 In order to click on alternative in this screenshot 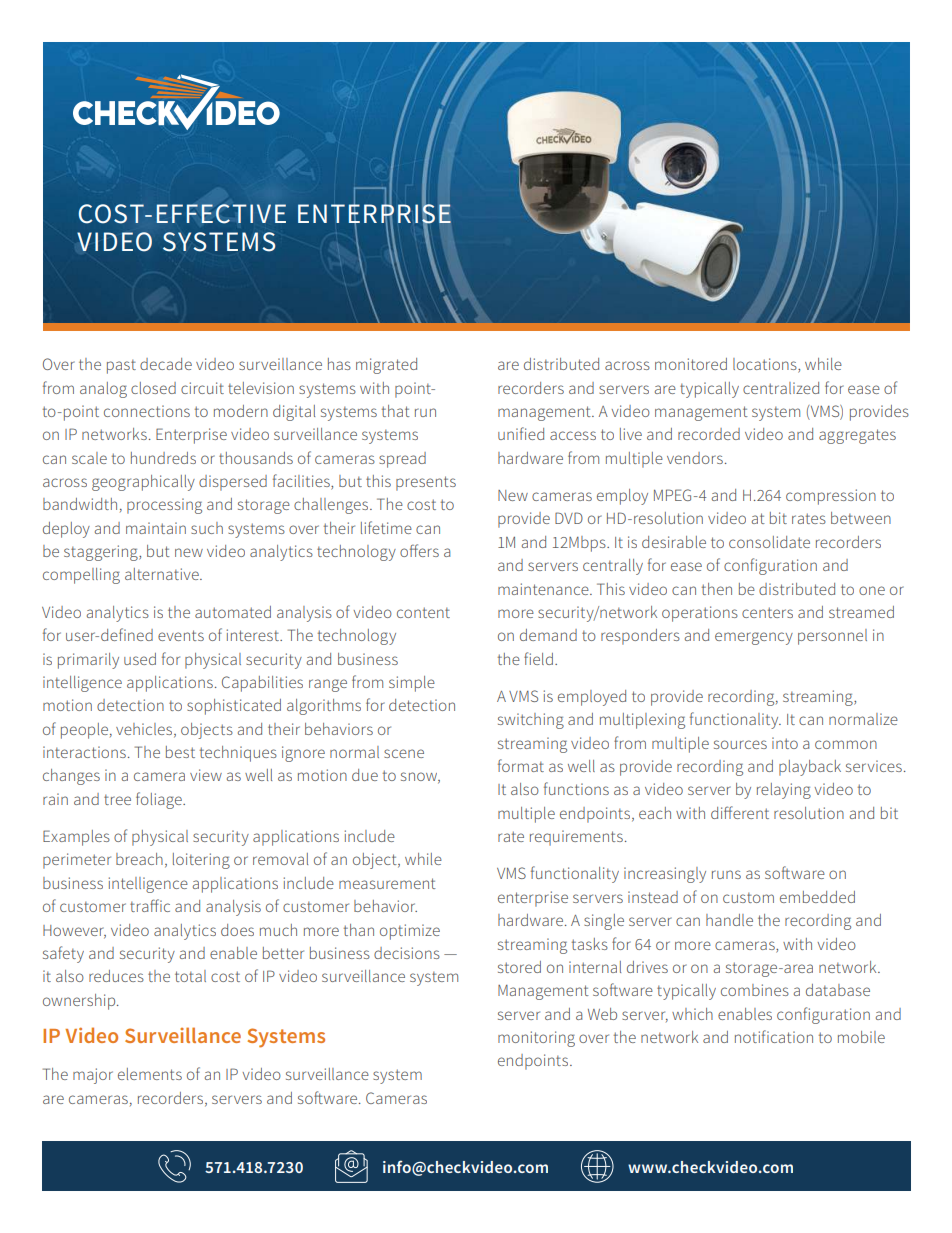, I will do `click(163, 574)`.
